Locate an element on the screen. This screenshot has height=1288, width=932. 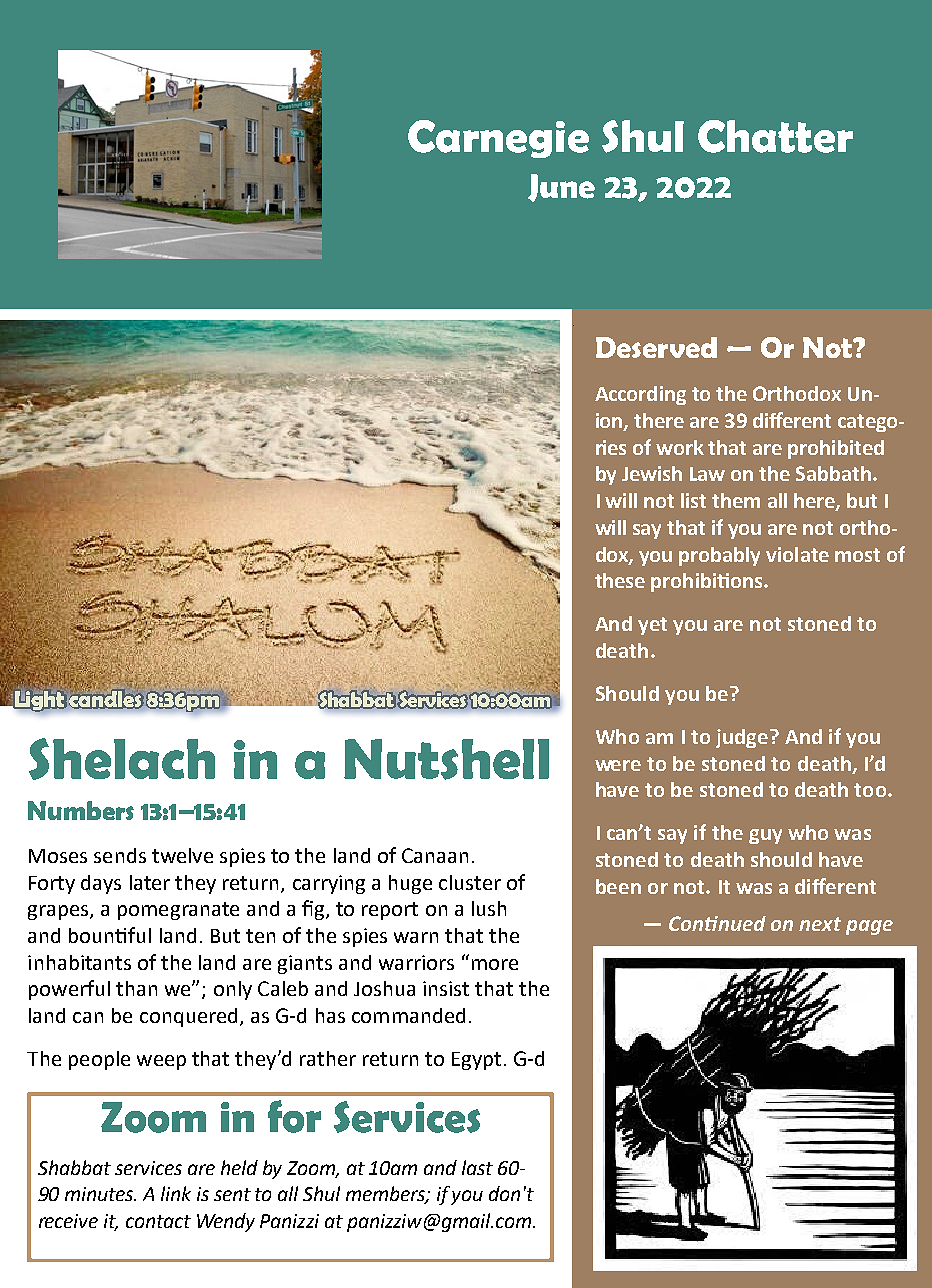
judge is located at coordinates (743, 738).
